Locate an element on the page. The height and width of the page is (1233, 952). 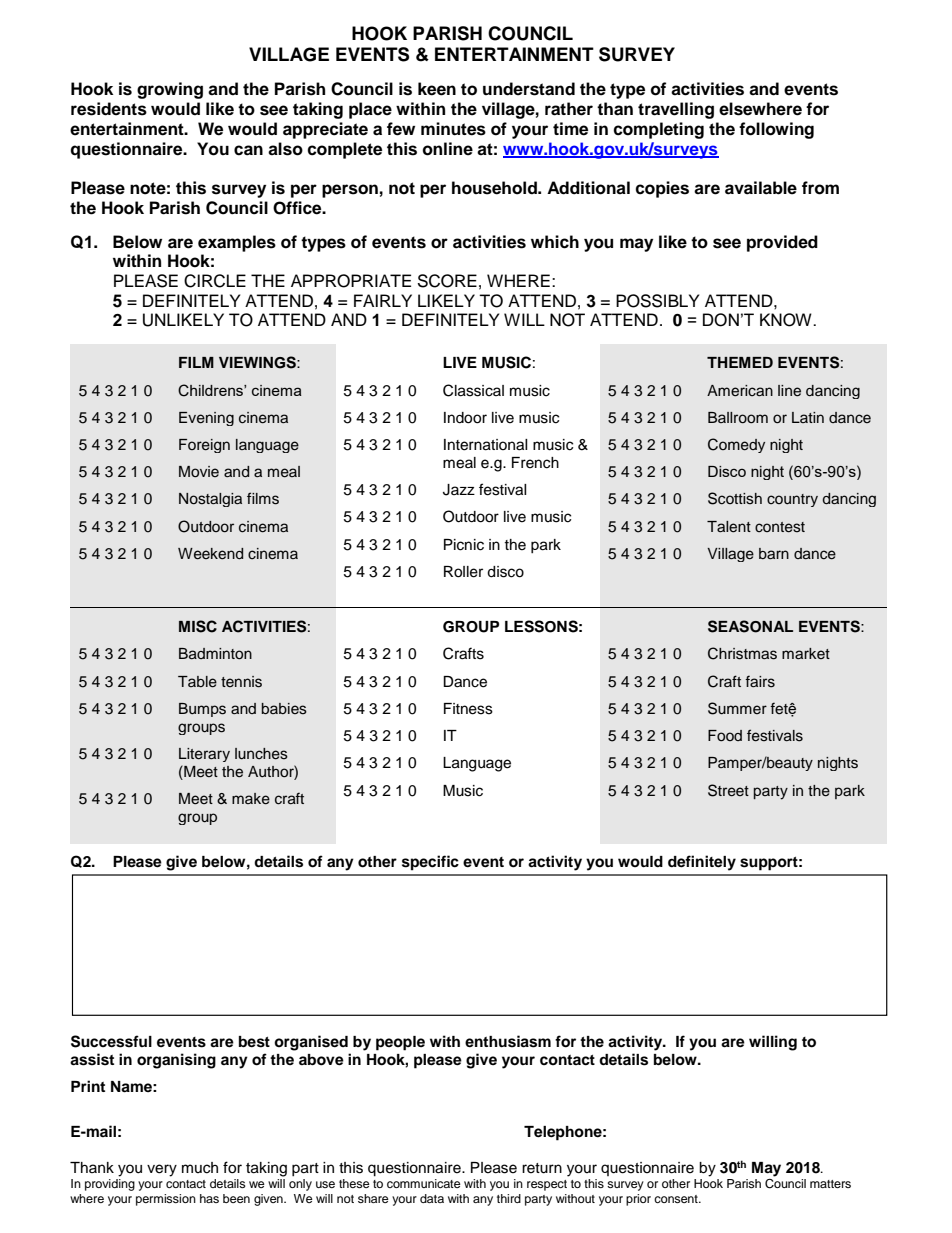
growing is located at coordinates (170, 90).
